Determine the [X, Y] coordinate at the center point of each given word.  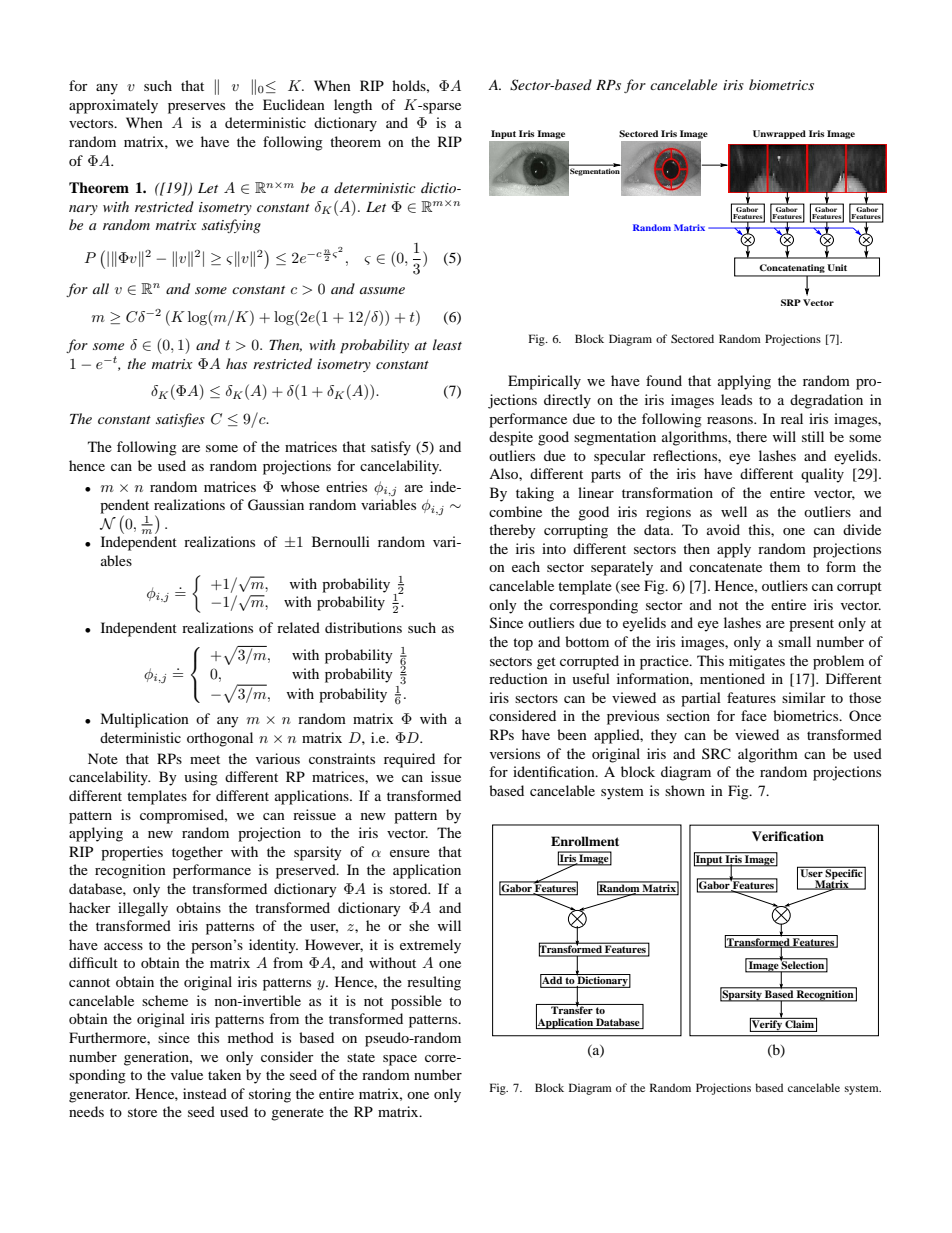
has [236, 363]
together [197, 853]
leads [736, 399]
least [447, 344]
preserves [196, 108]
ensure [410, 853]
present [811, 625]
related [298, 627]
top [523, 644]
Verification [788, 836]
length [353, 106]
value [187, 1074]
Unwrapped [779, 134]
